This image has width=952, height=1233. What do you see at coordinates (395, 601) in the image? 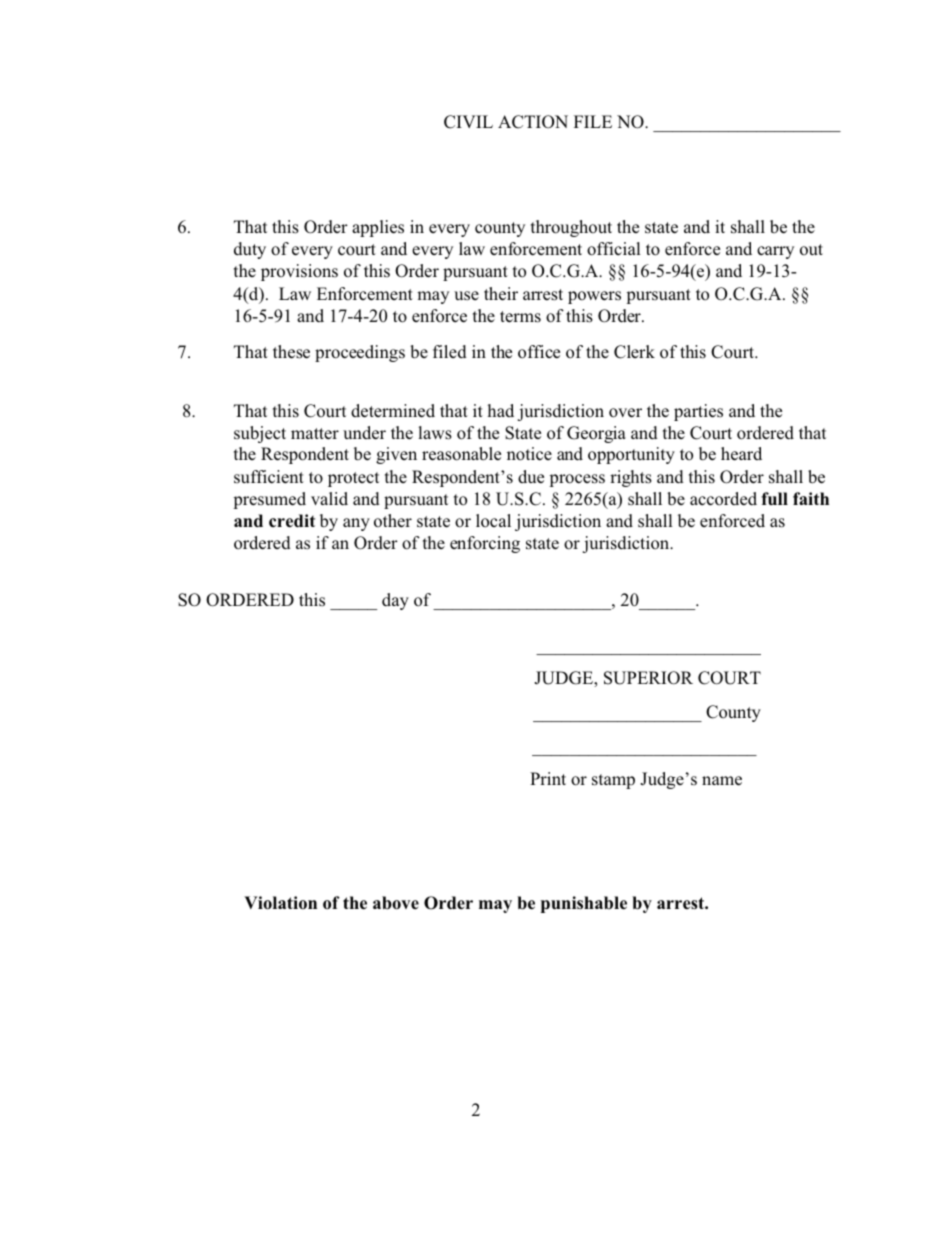
I see `day` at bounding box center [395, 601].
